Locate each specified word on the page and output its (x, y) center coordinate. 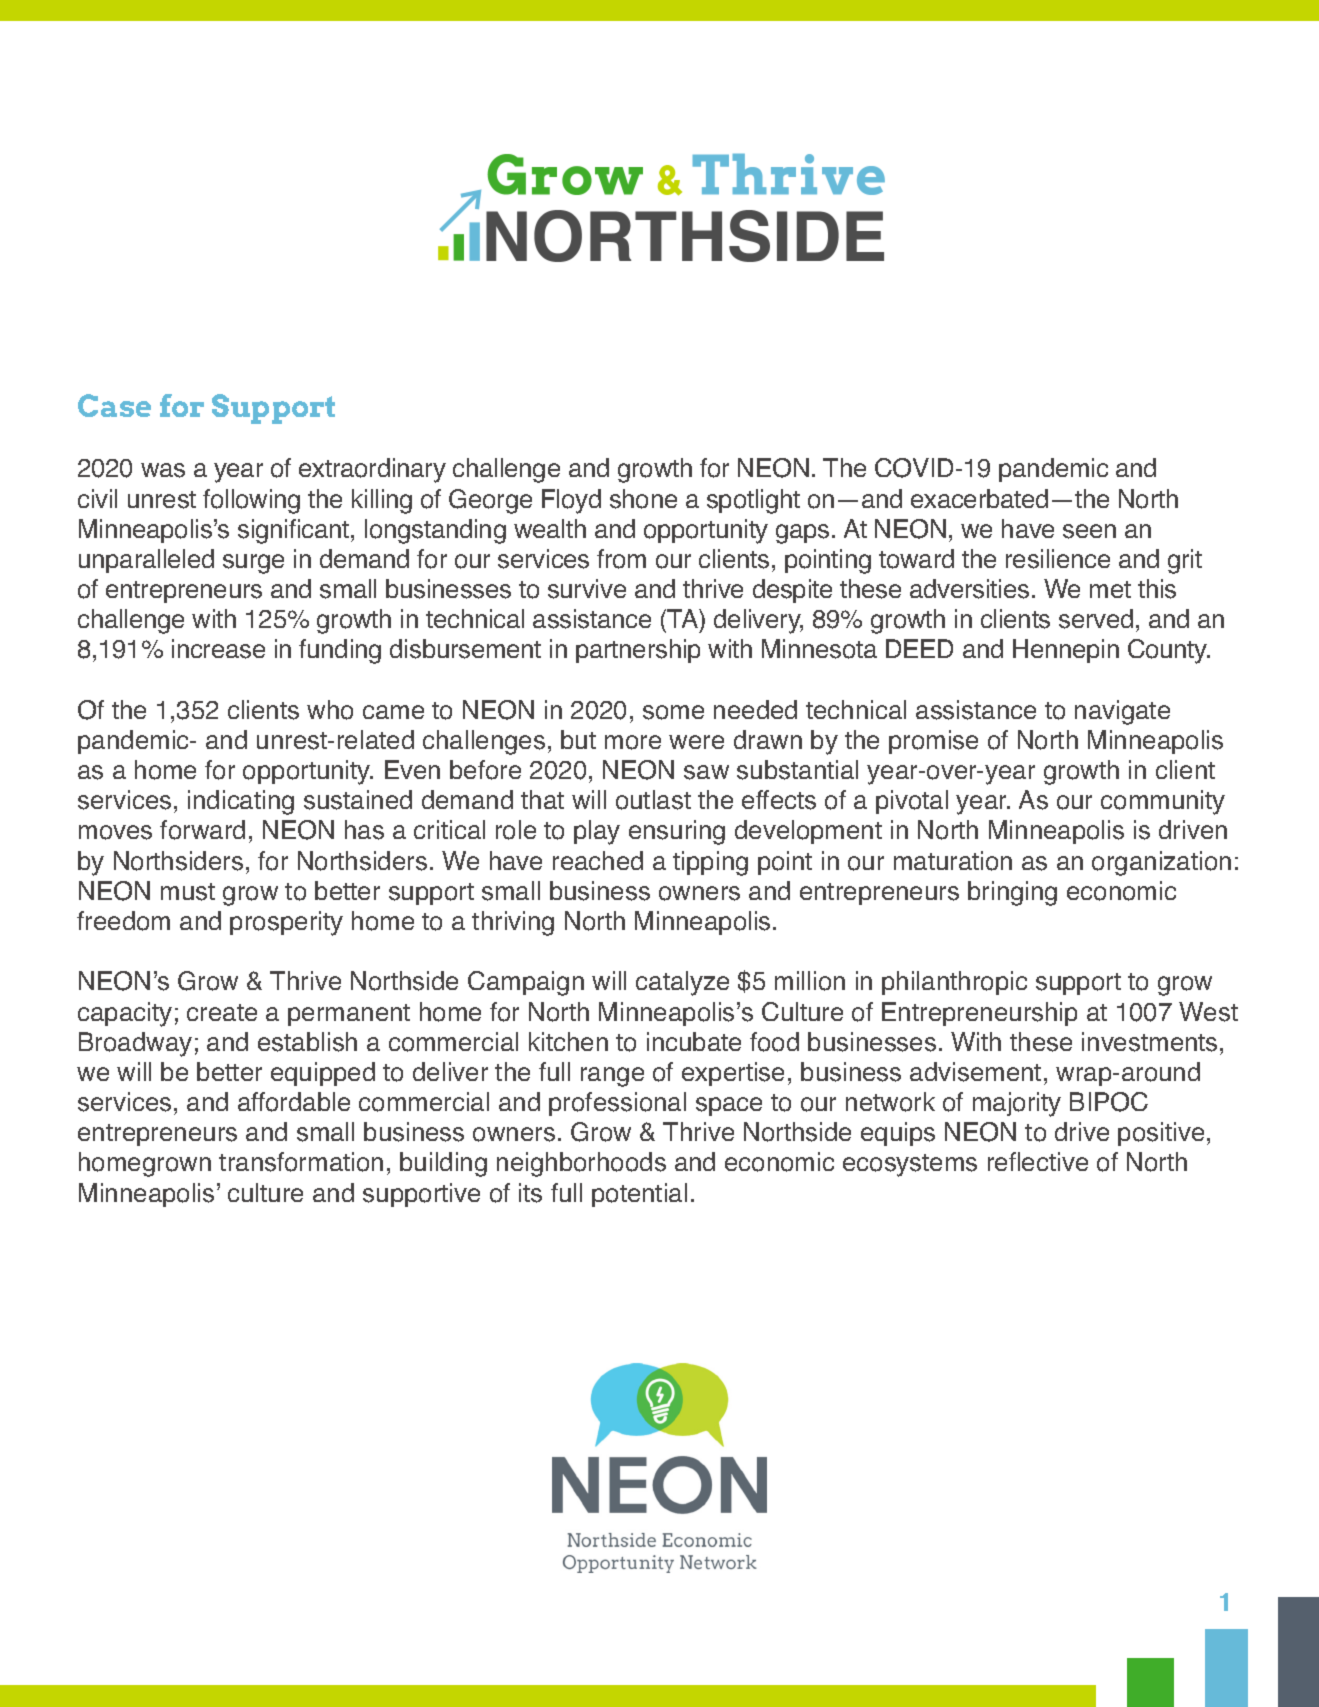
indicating (241, 802)
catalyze (682, 983)
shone (643, 499)
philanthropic (954, 983)
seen (1089, 531)
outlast (653, 800)
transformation (301, 1162)
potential (639, 1195)
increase (218, 649)
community (1163, 802)
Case (114, 405)
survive (587, 589)
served (1096, 619)
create (222, 1012)
